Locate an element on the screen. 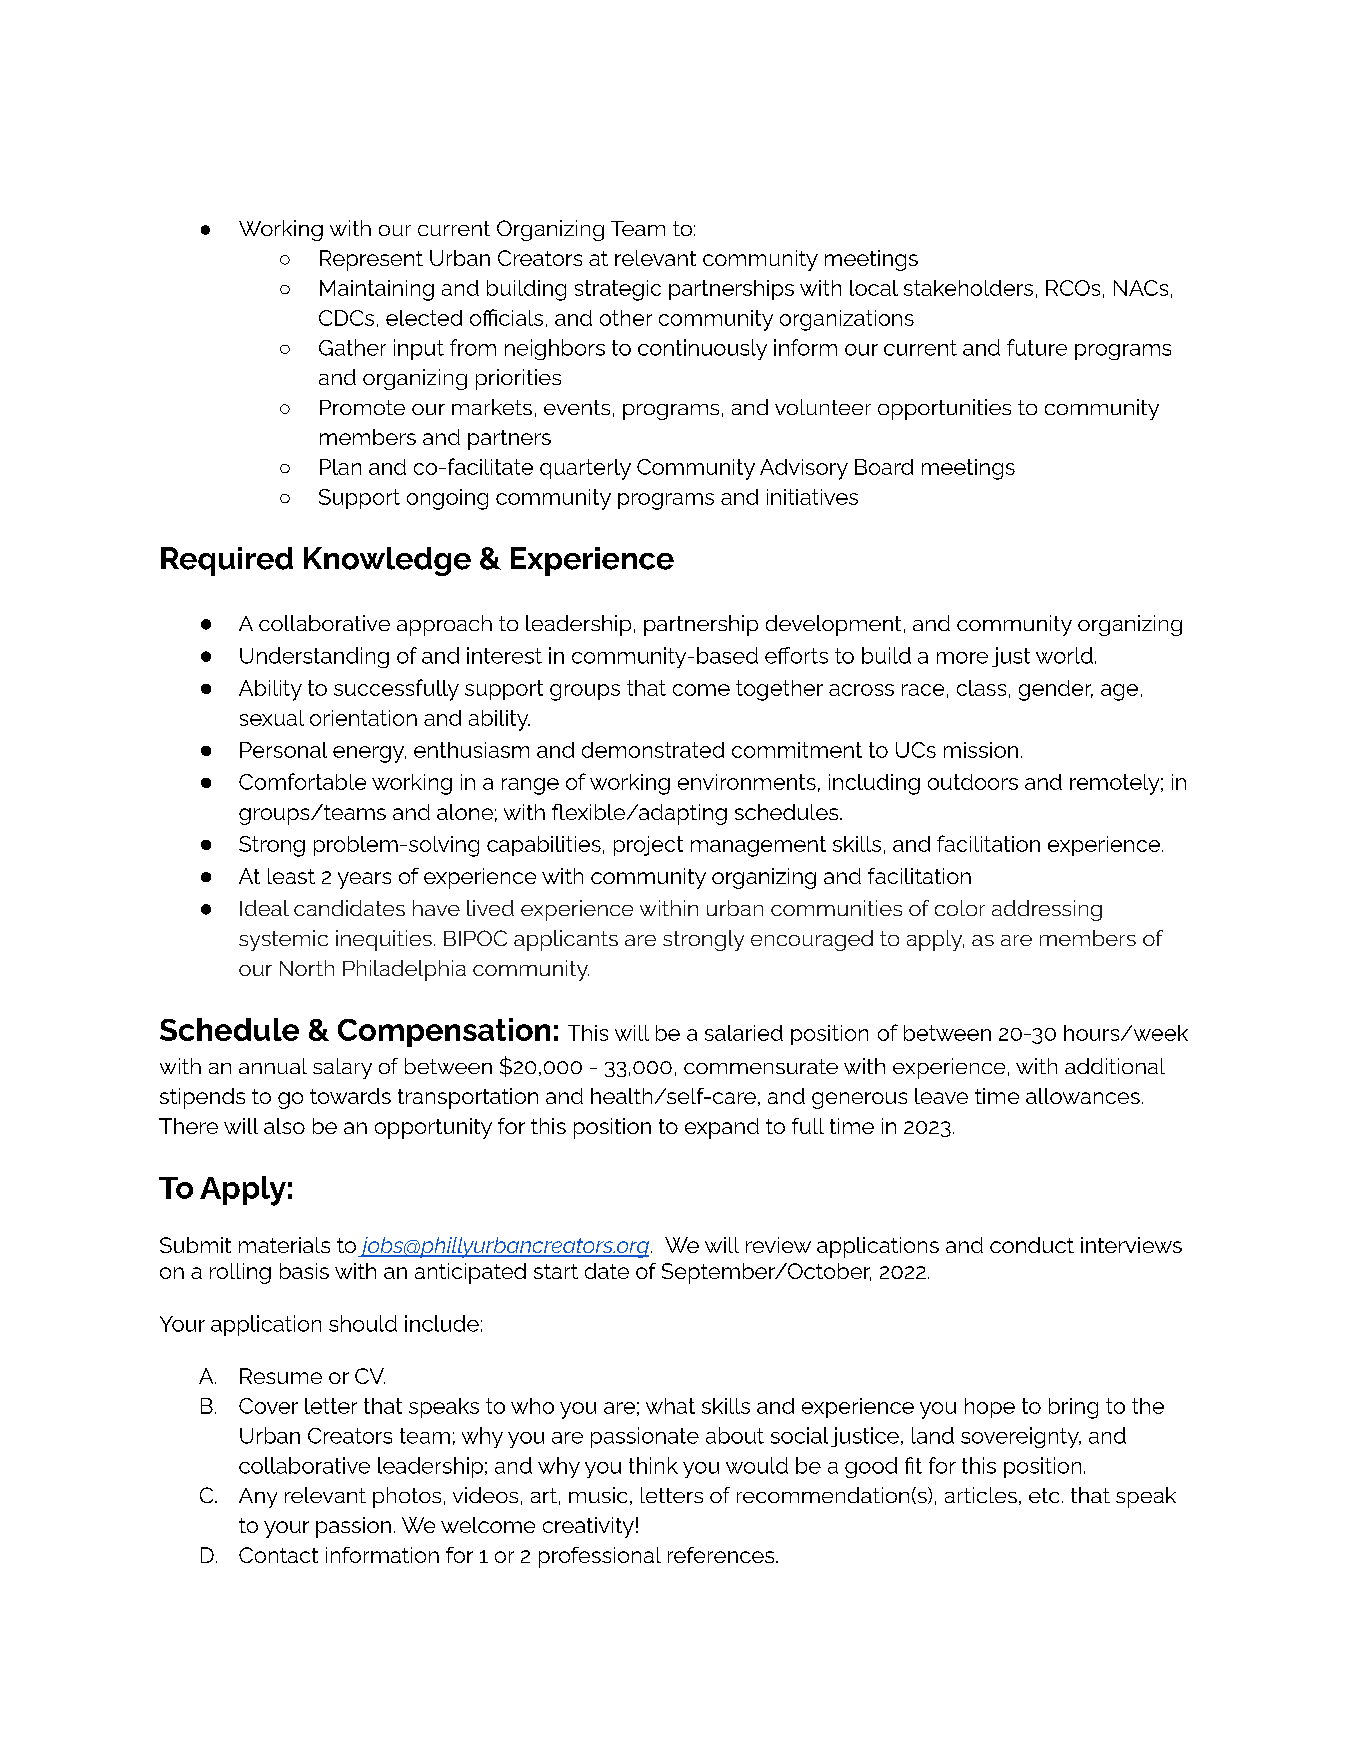  Any is located at coordinates (258, 1498).
